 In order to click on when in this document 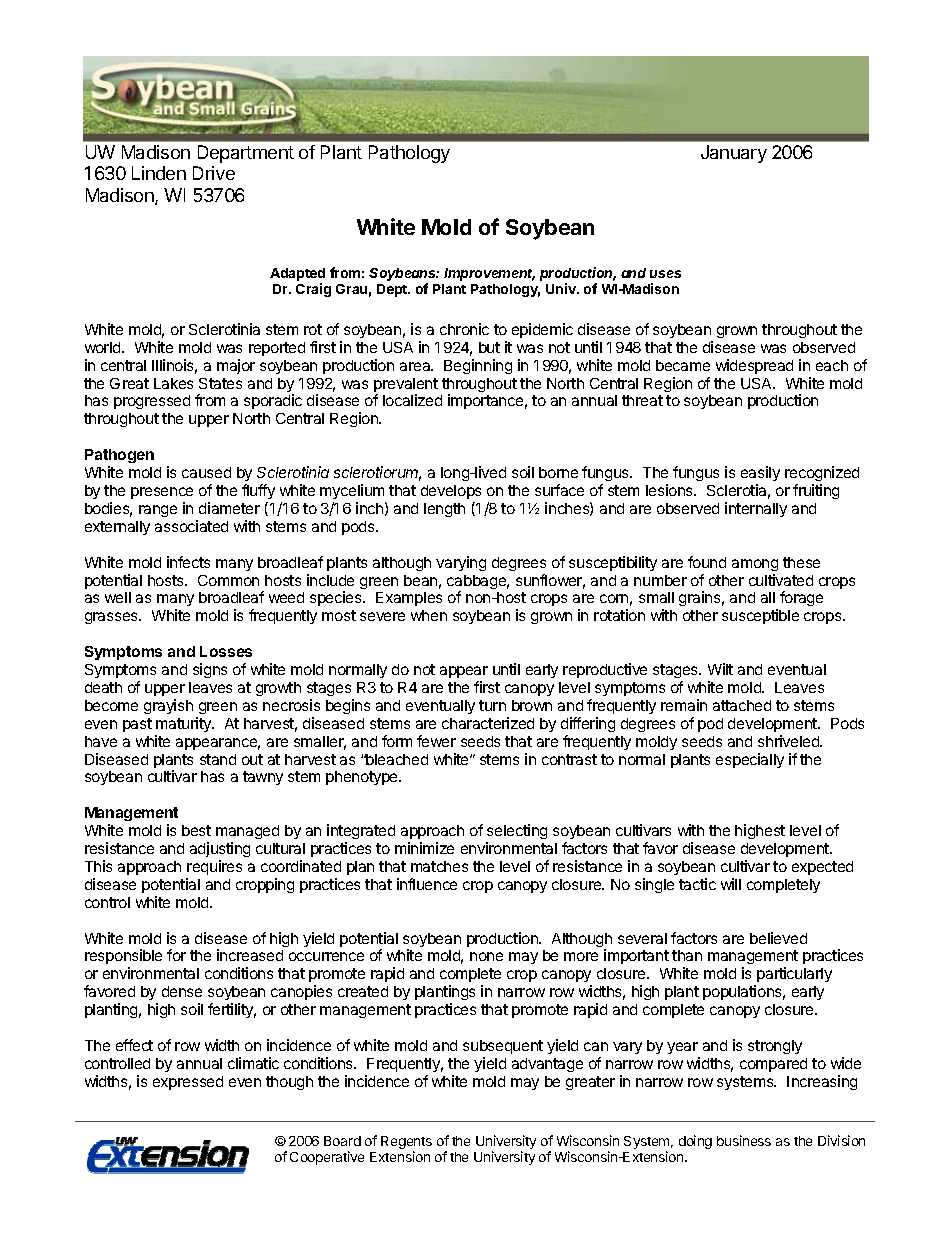, I will do `click(429, 615)`.
